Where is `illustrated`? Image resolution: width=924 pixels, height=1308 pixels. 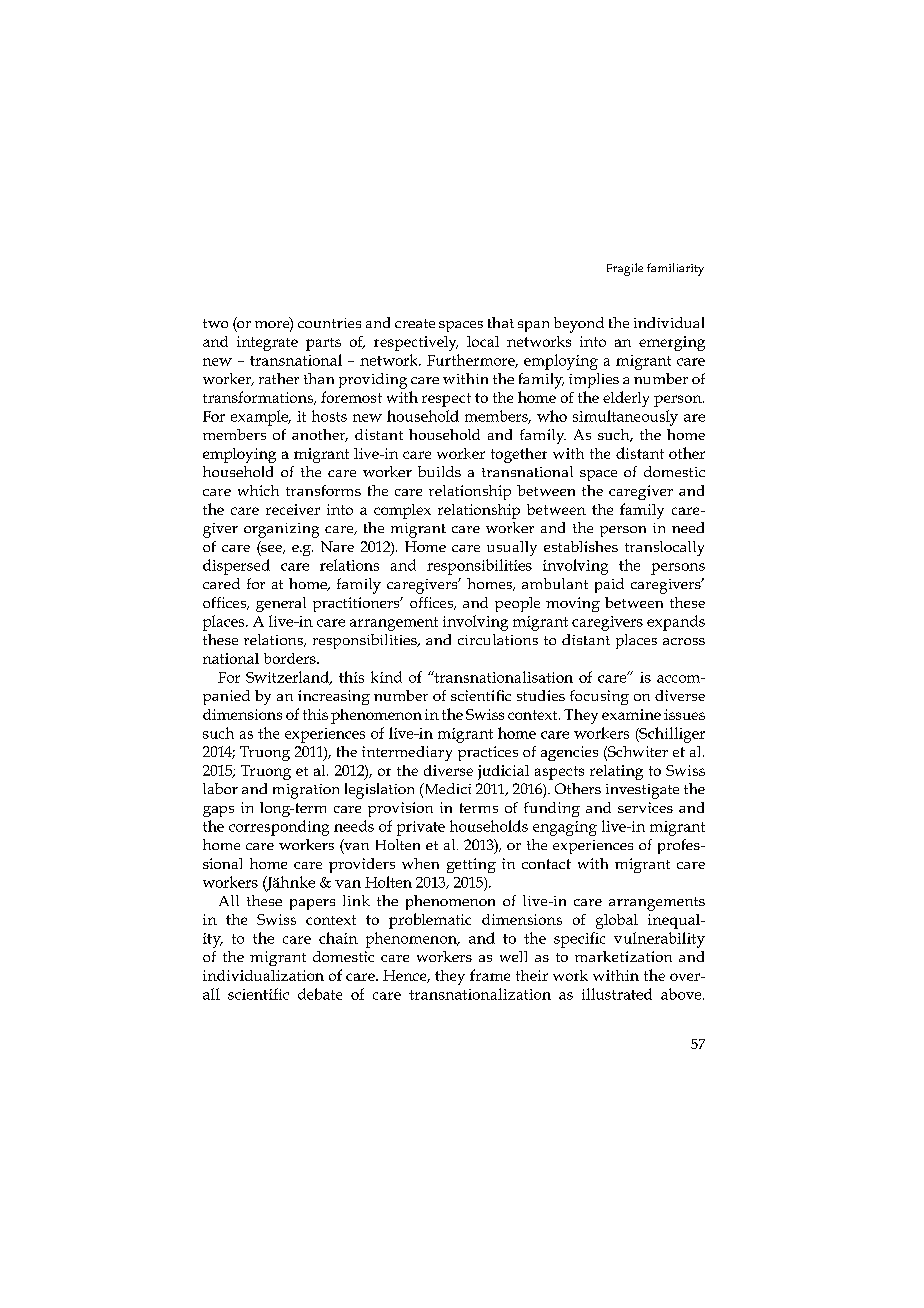 illustrated is located at coordinates (617, 994).
